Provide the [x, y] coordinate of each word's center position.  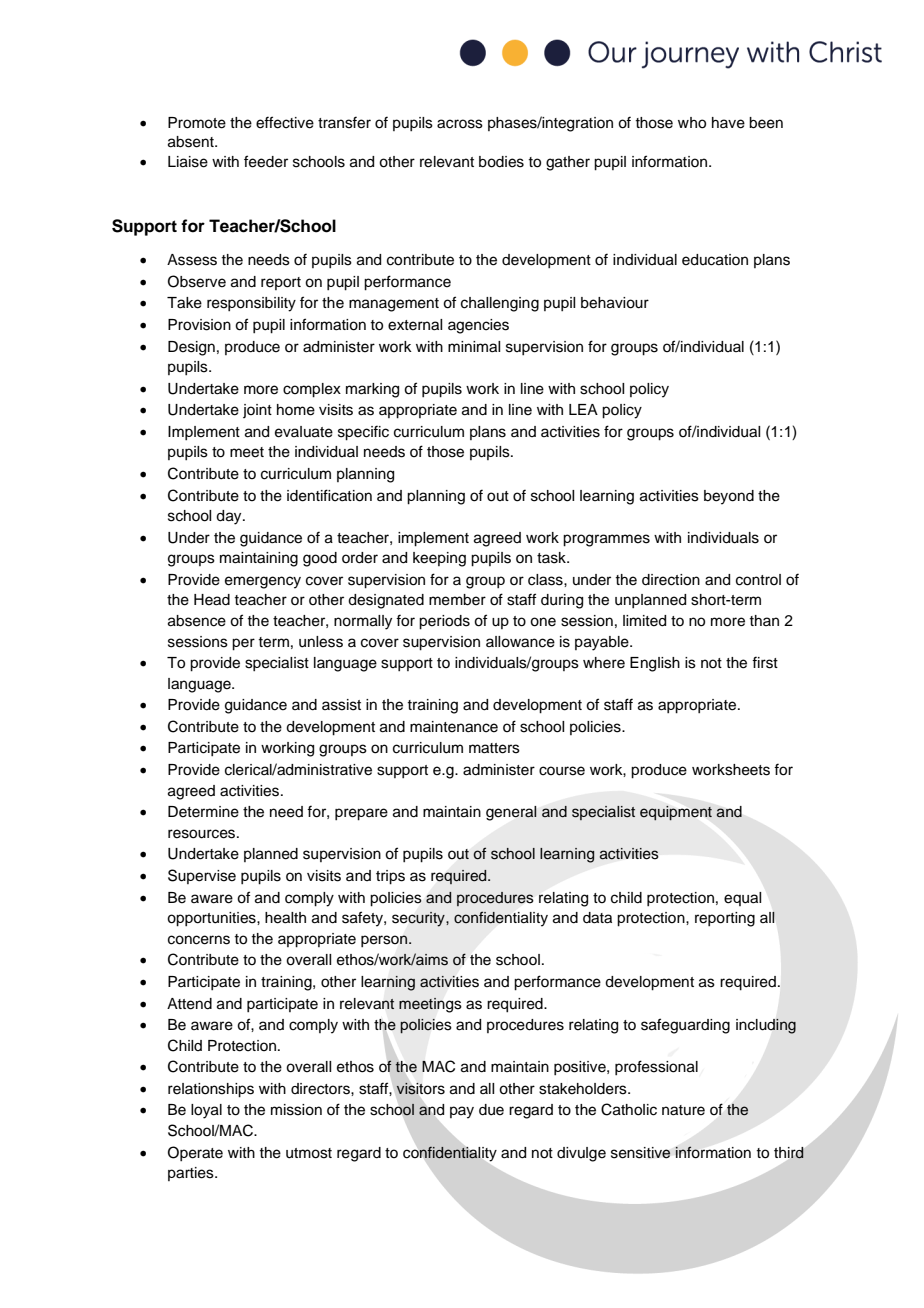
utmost [309, 1153]
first [765, 662]
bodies [501, 162]
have [728, 123]
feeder [266, 161]
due [491, 1110]
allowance [520, 642]
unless [321, 642]
